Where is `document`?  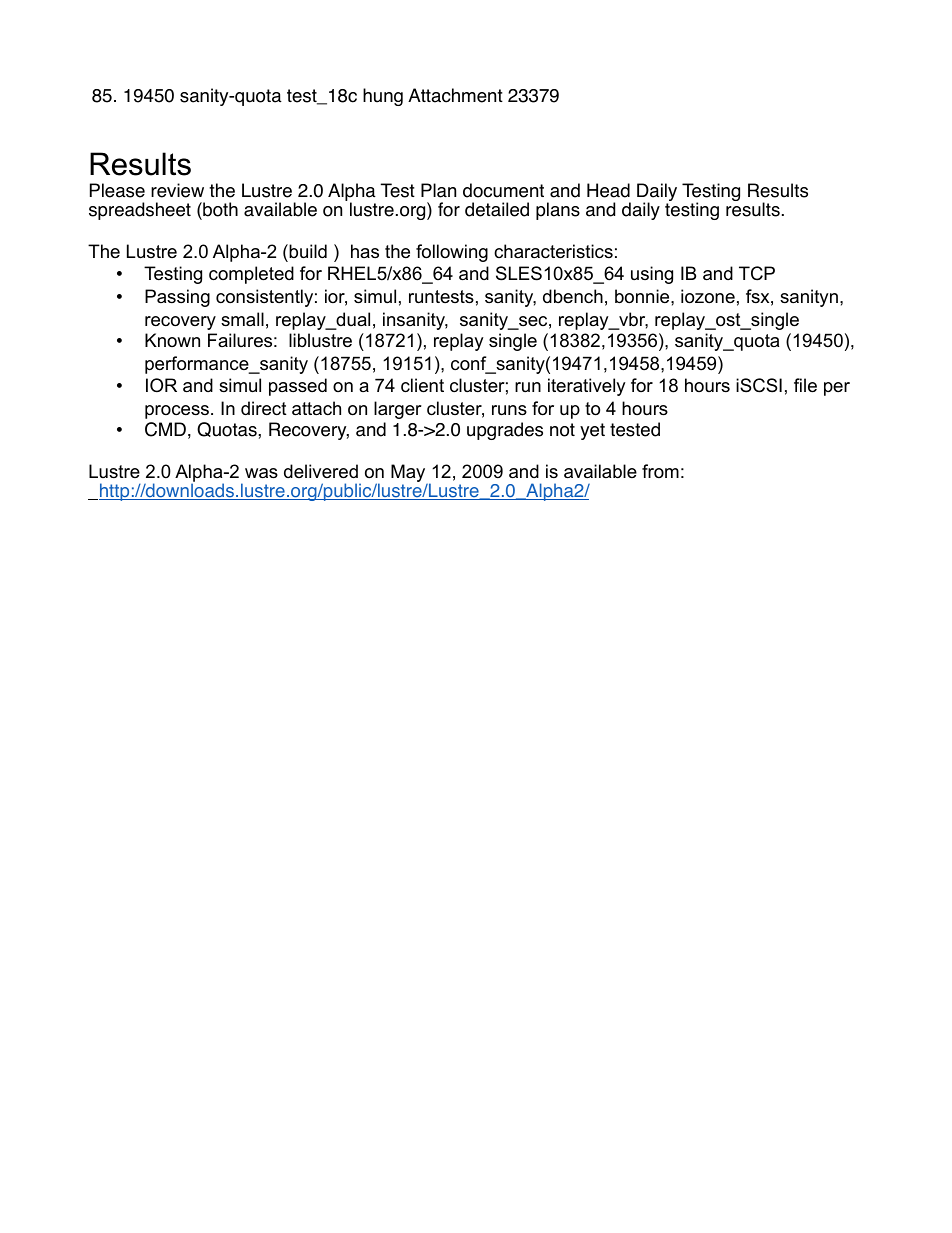
document is located at coordinates (503, 190).
